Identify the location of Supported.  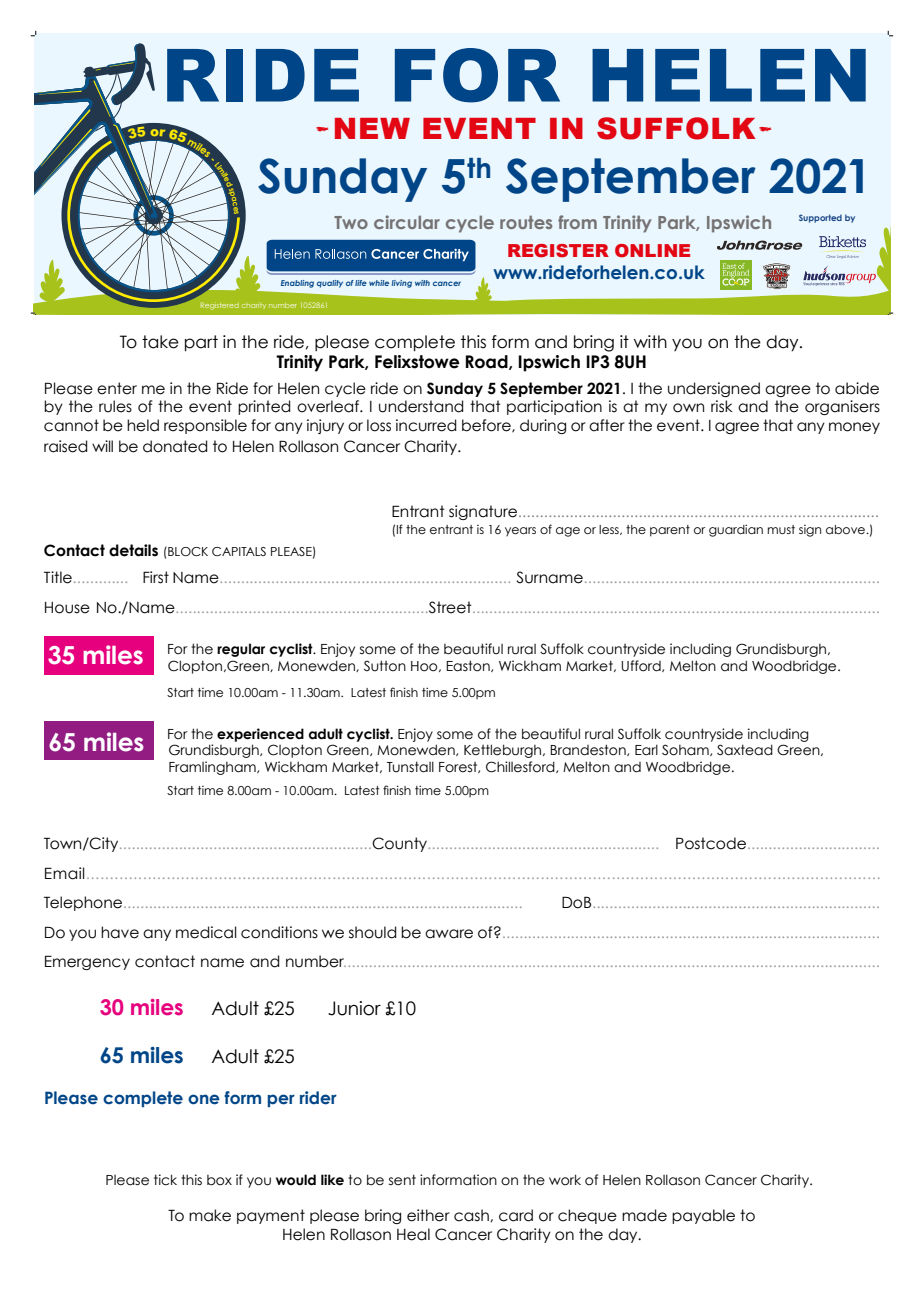
(820, 218).
